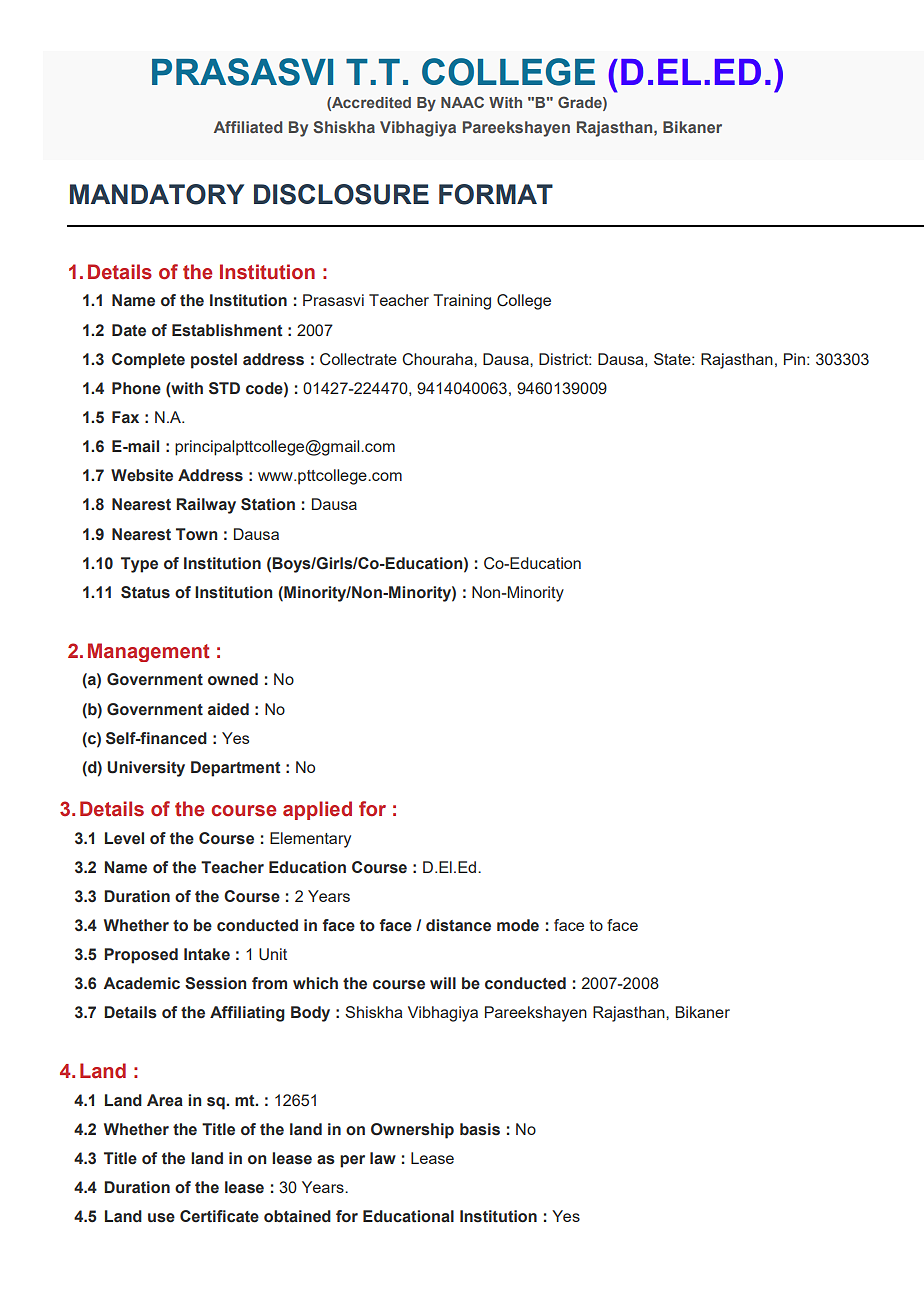 The image size is (924, 1307). I want to click on applied, so click(317, 810).
